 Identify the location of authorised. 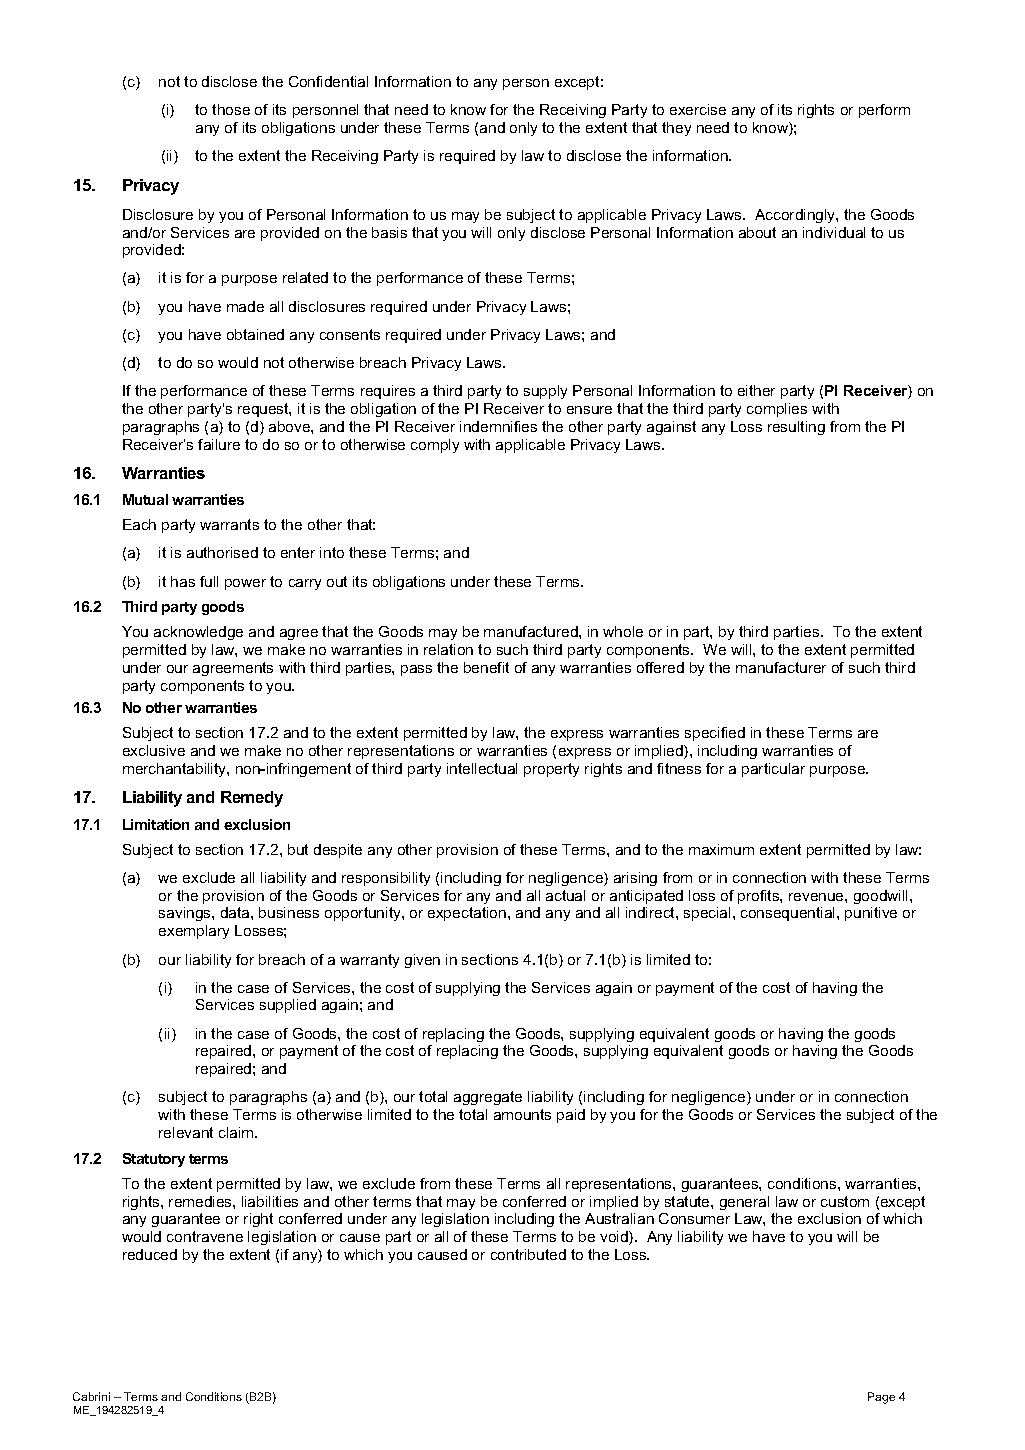
(222, 552).
